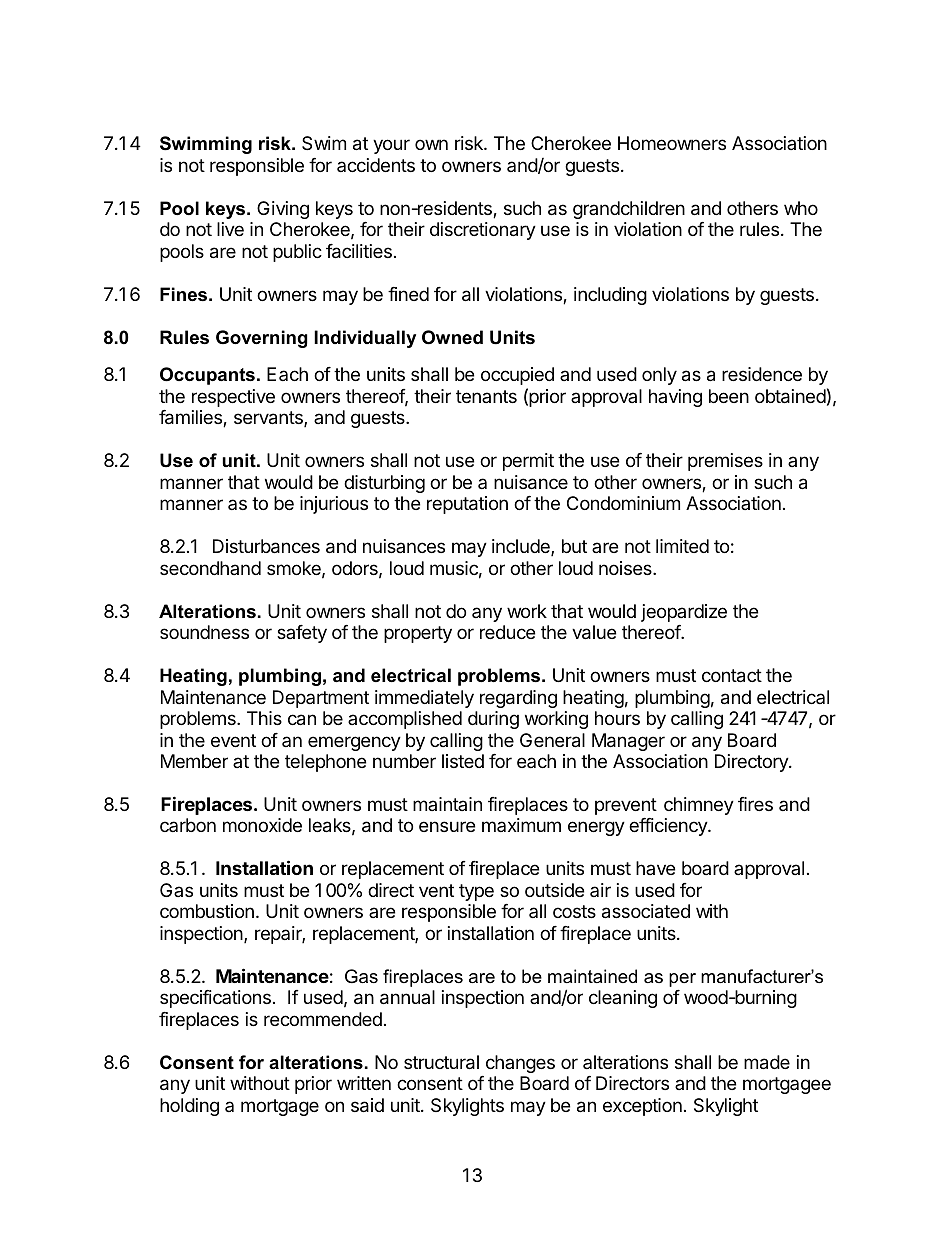 The image size is (952, 1233). I want to click on who, so click(801, 208).
